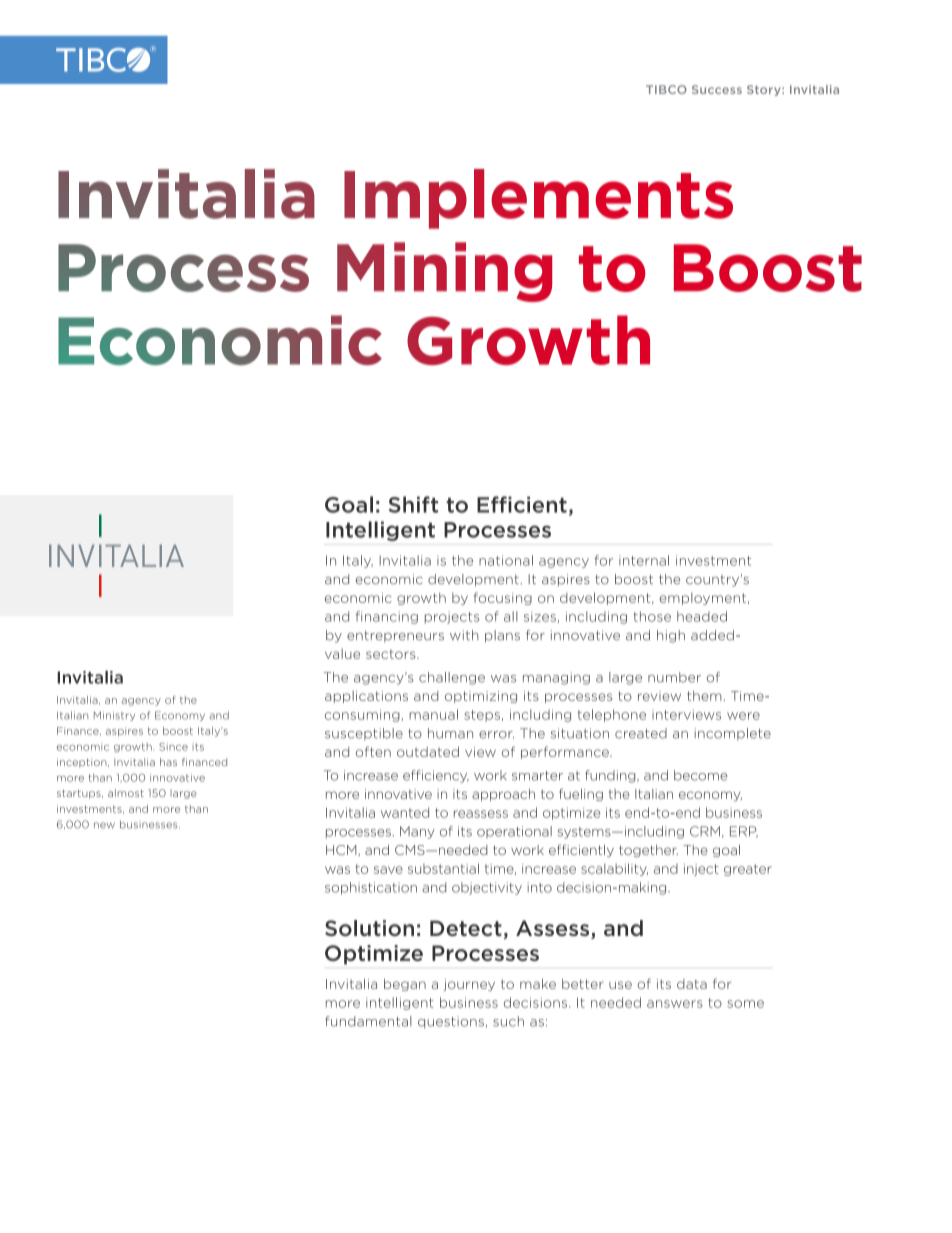  Describe the element at coordinates (405, 985) in the page. I see `began` at that location.
